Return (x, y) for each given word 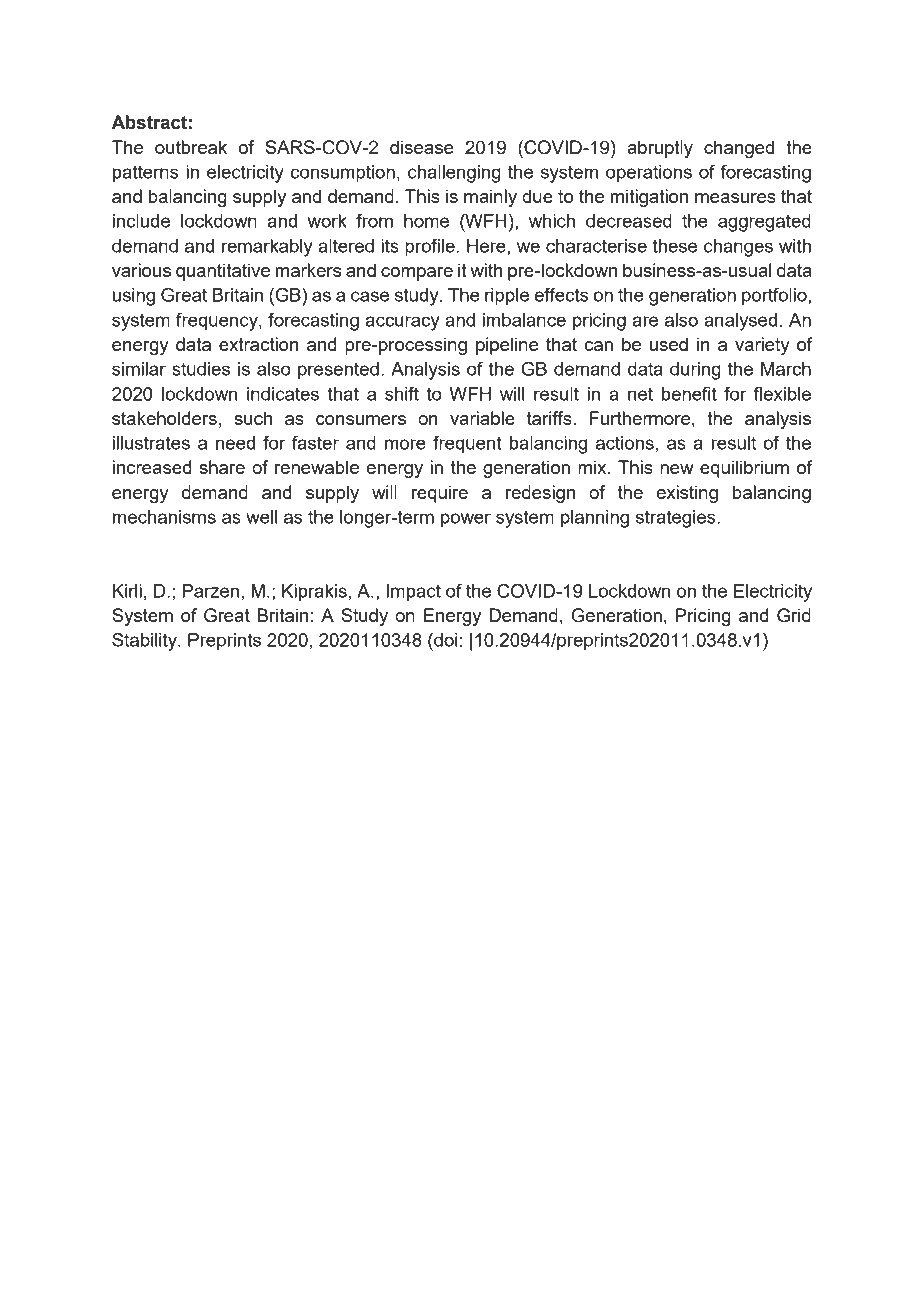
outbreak (191, 147)
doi (445, 640)
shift (402, 394)
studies (201, 369)
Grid (794, 615)
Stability (145, 642)
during (695, 371)
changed (739, 149)
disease (422, 147)
